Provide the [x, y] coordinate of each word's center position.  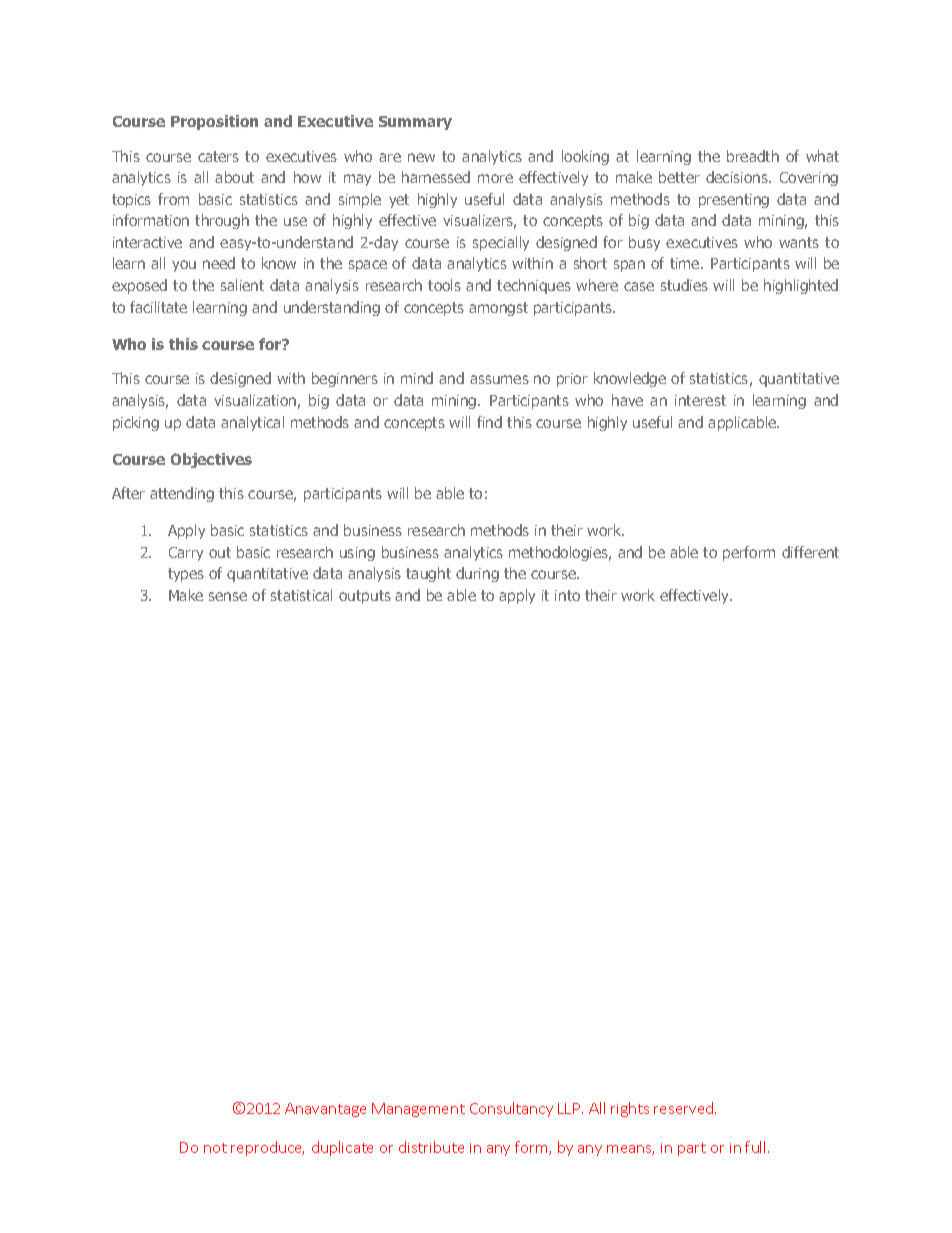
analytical [252, 423]
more [495, 178]
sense [228, 596]
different [810, 552]
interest [700, 400]
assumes [499, 379]
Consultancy [511, 1109]
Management [418, 1110]
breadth [753, 156]
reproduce [267, 1148]
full [757, 1147]
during [477, 574]
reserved [685, 1108]
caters [218, 156]
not [215, 1148]
